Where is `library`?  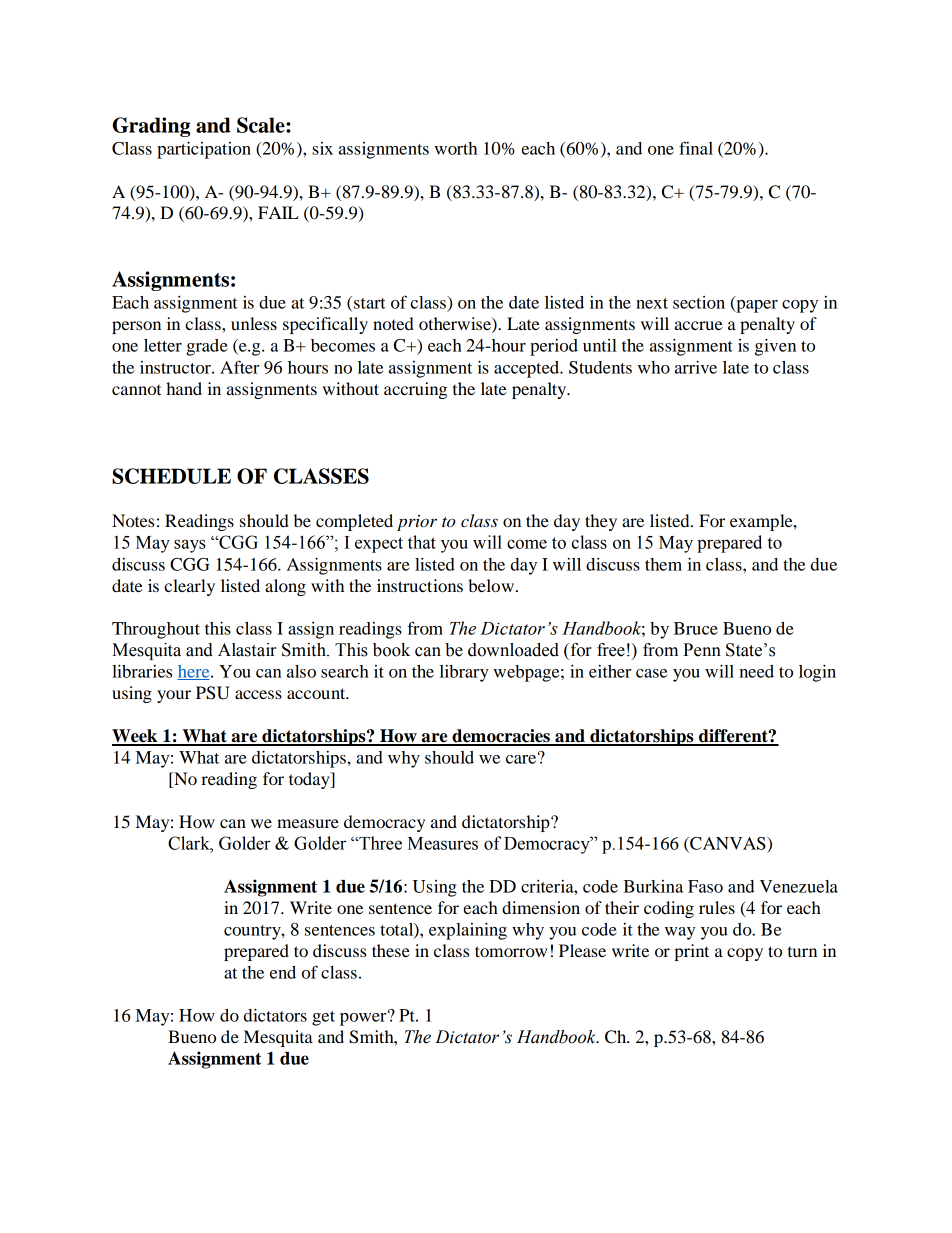
library is located at coordinates (464, 673).
